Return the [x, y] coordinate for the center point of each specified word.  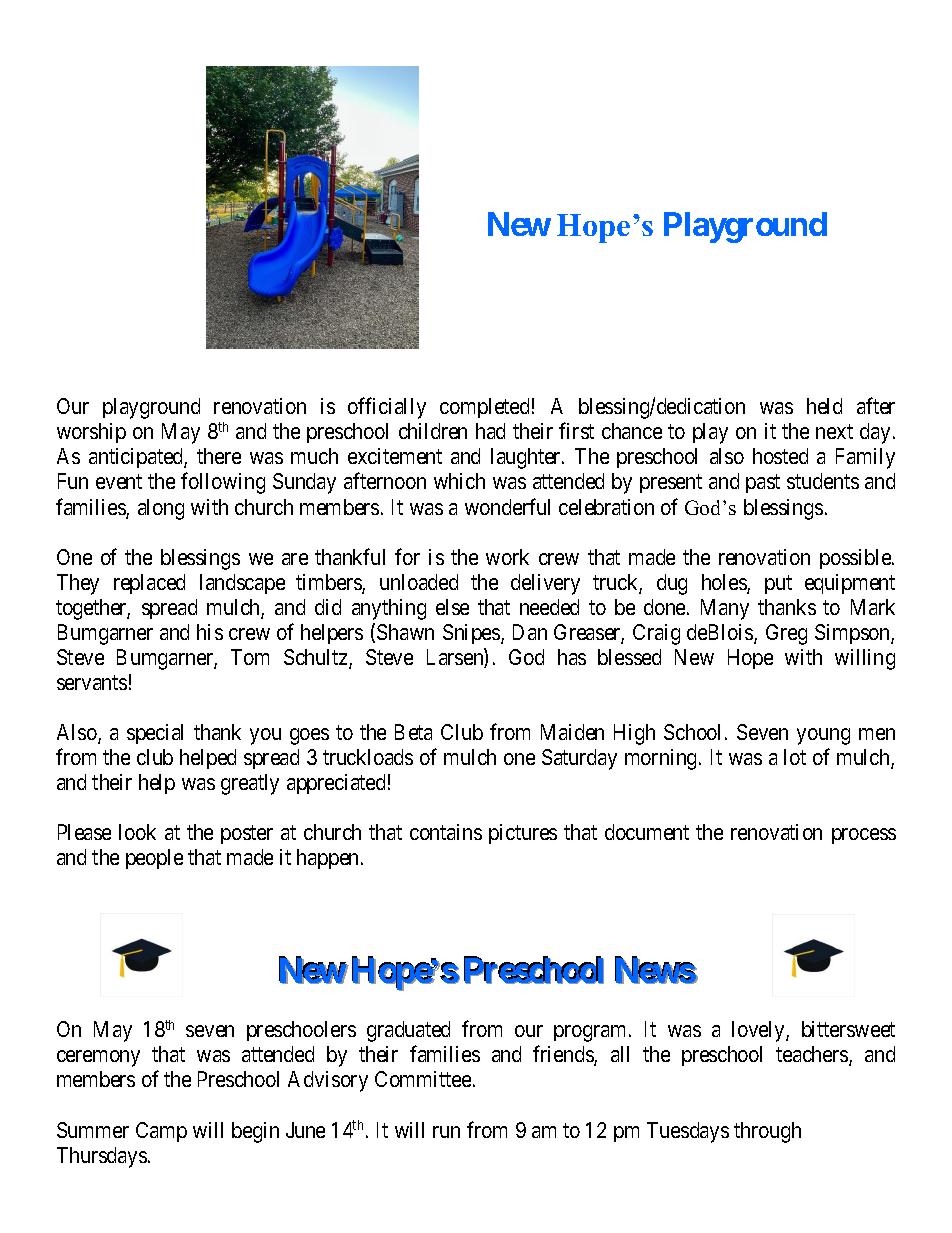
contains [446, 832]
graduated [408, 1031]
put [778, 584]
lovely [759, 1031]
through [767, 1132]
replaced [149, 584]
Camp [161, 1132]
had [490, 431]
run [446, 1132]
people [154, 859]
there [219, 456]
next [834, 432]
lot [795, 757]
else [452, 607]
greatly [250, 784]
